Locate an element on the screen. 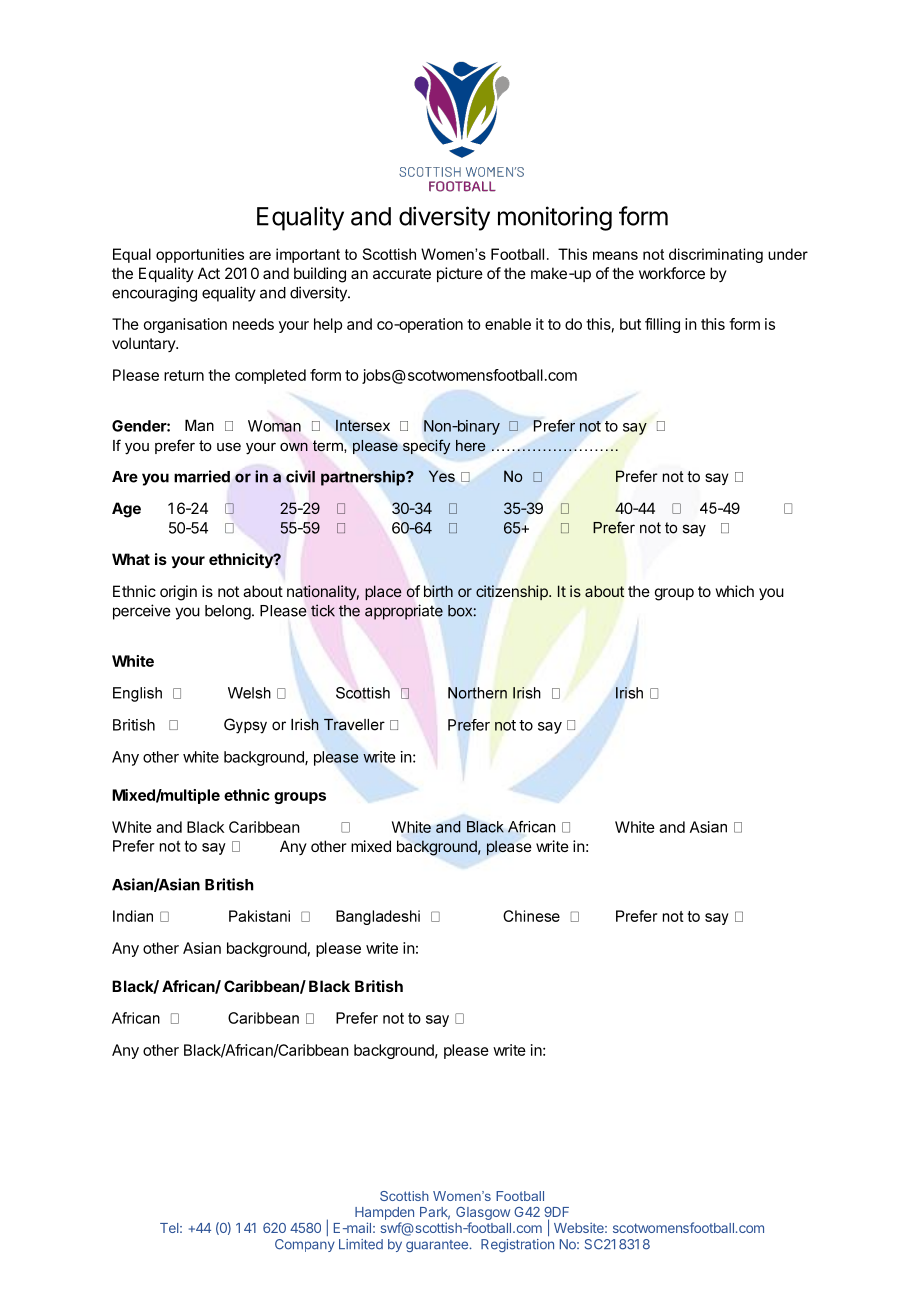 This screenshot has height=1307, width=924. picture is located at coordinates (460, 274).
